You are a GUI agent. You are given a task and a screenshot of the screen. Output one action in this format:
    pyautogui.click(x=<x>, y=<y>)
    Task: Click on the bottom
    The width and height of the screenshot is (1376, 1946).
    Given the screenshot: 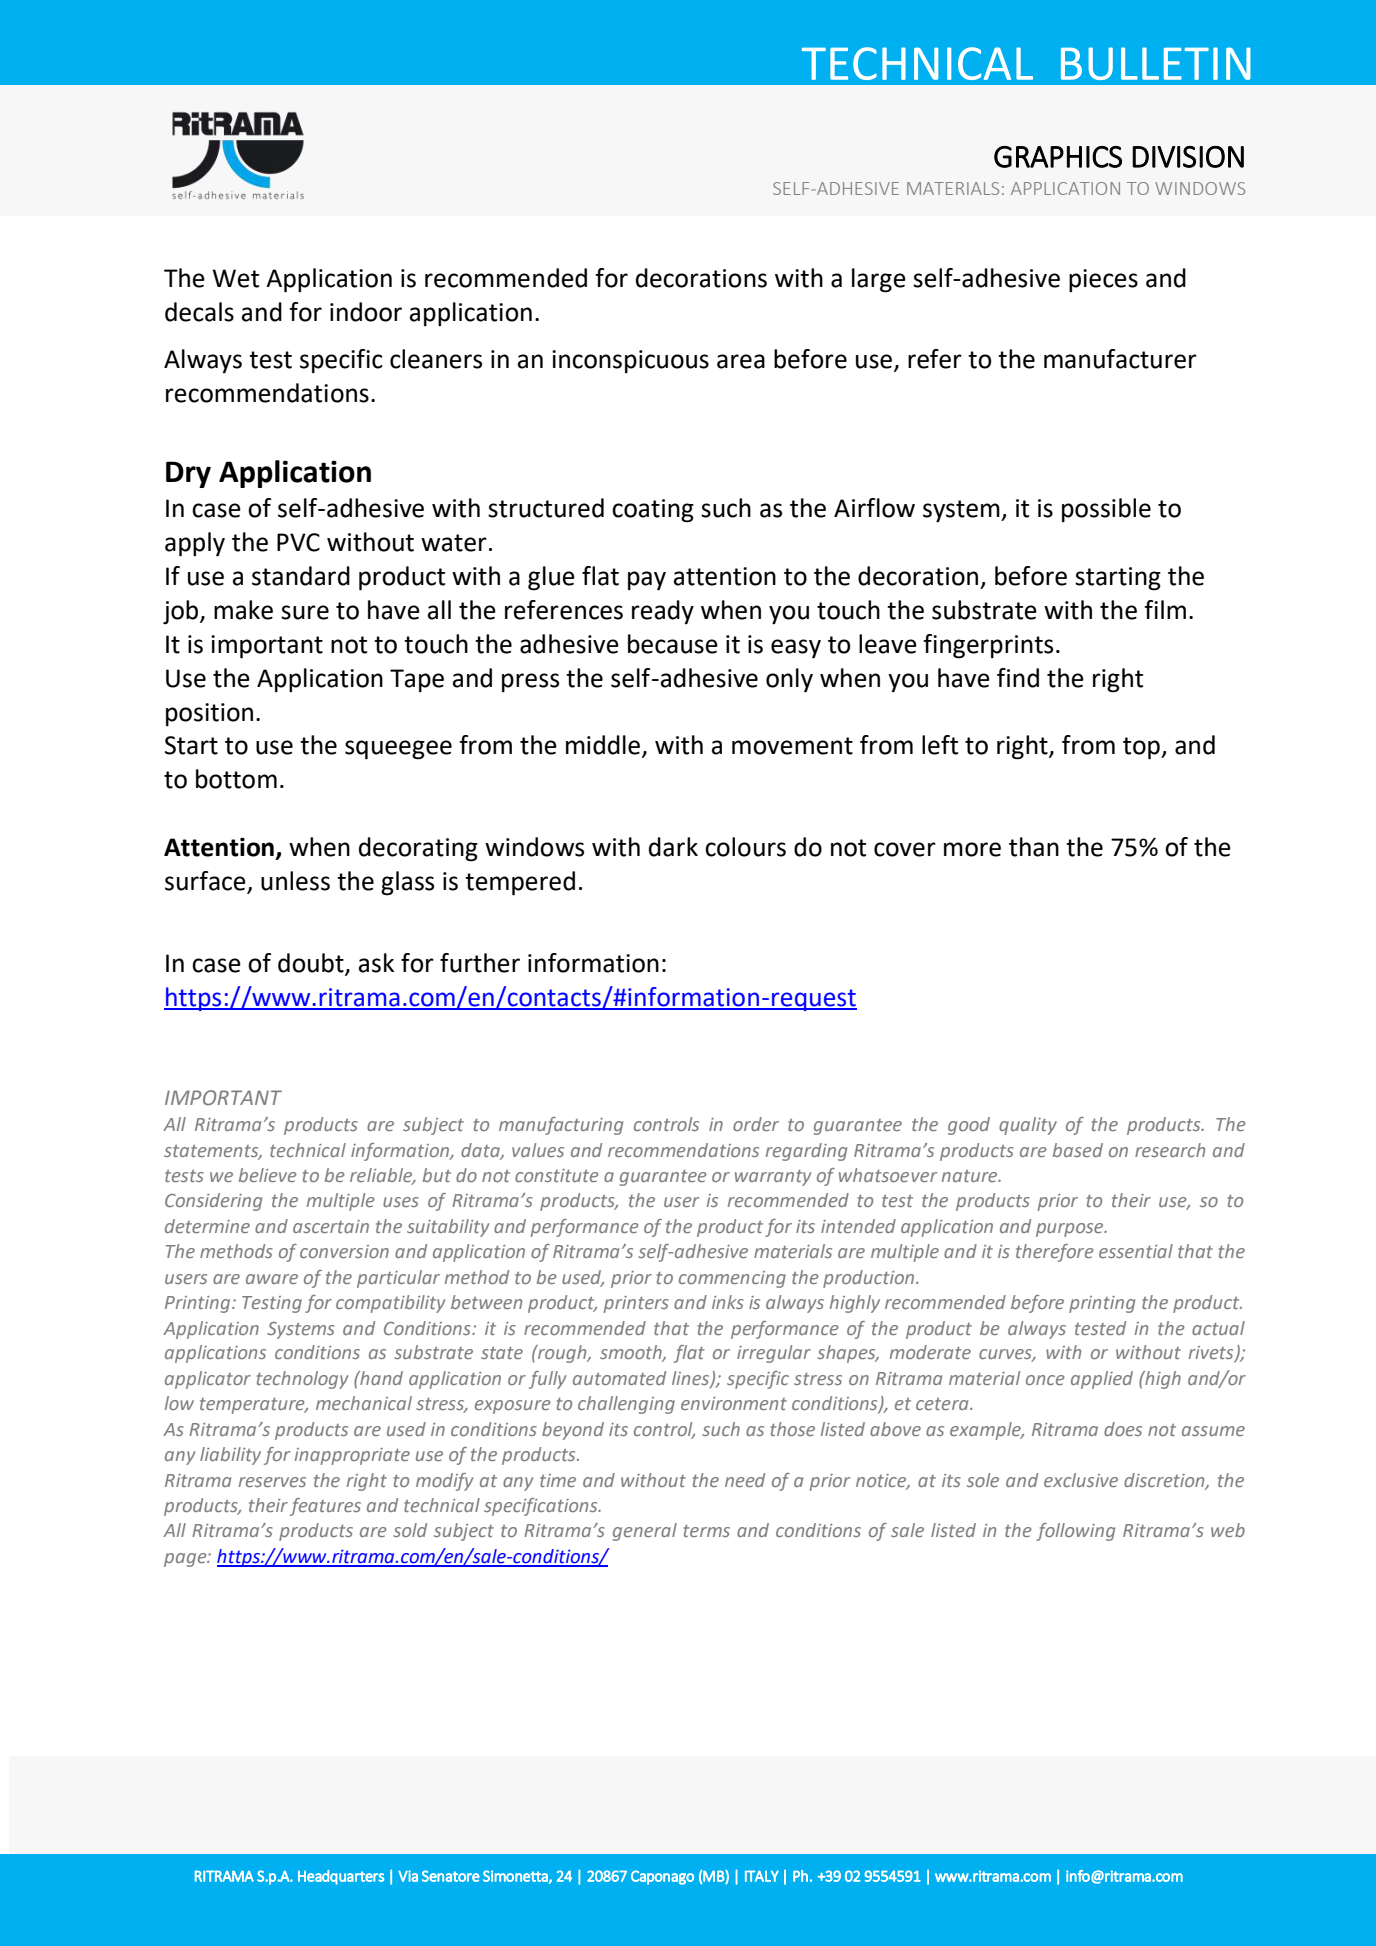 What is the action you would take?
    pyautogui.click(x=236, y=779)
